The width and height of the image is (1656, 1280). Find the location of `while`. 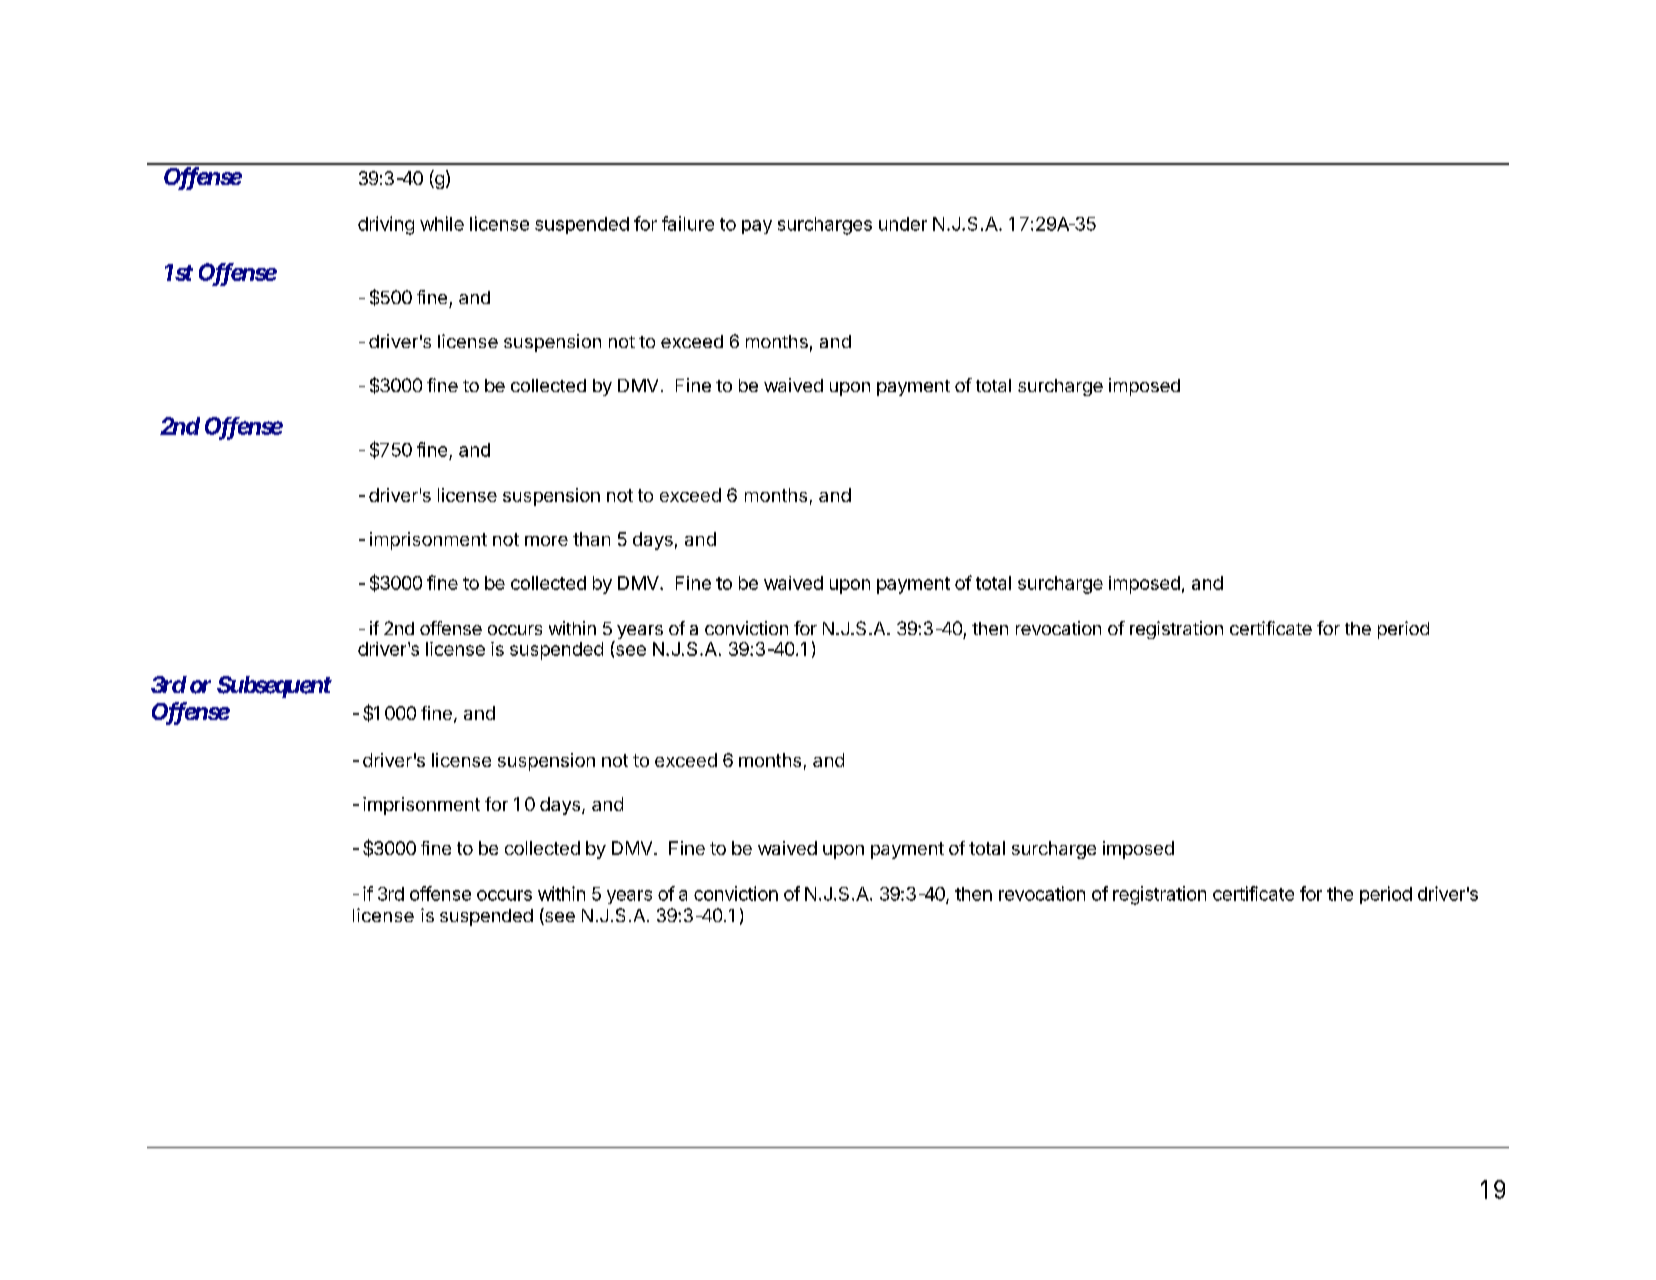

while is located at coordinates (442, 223).
